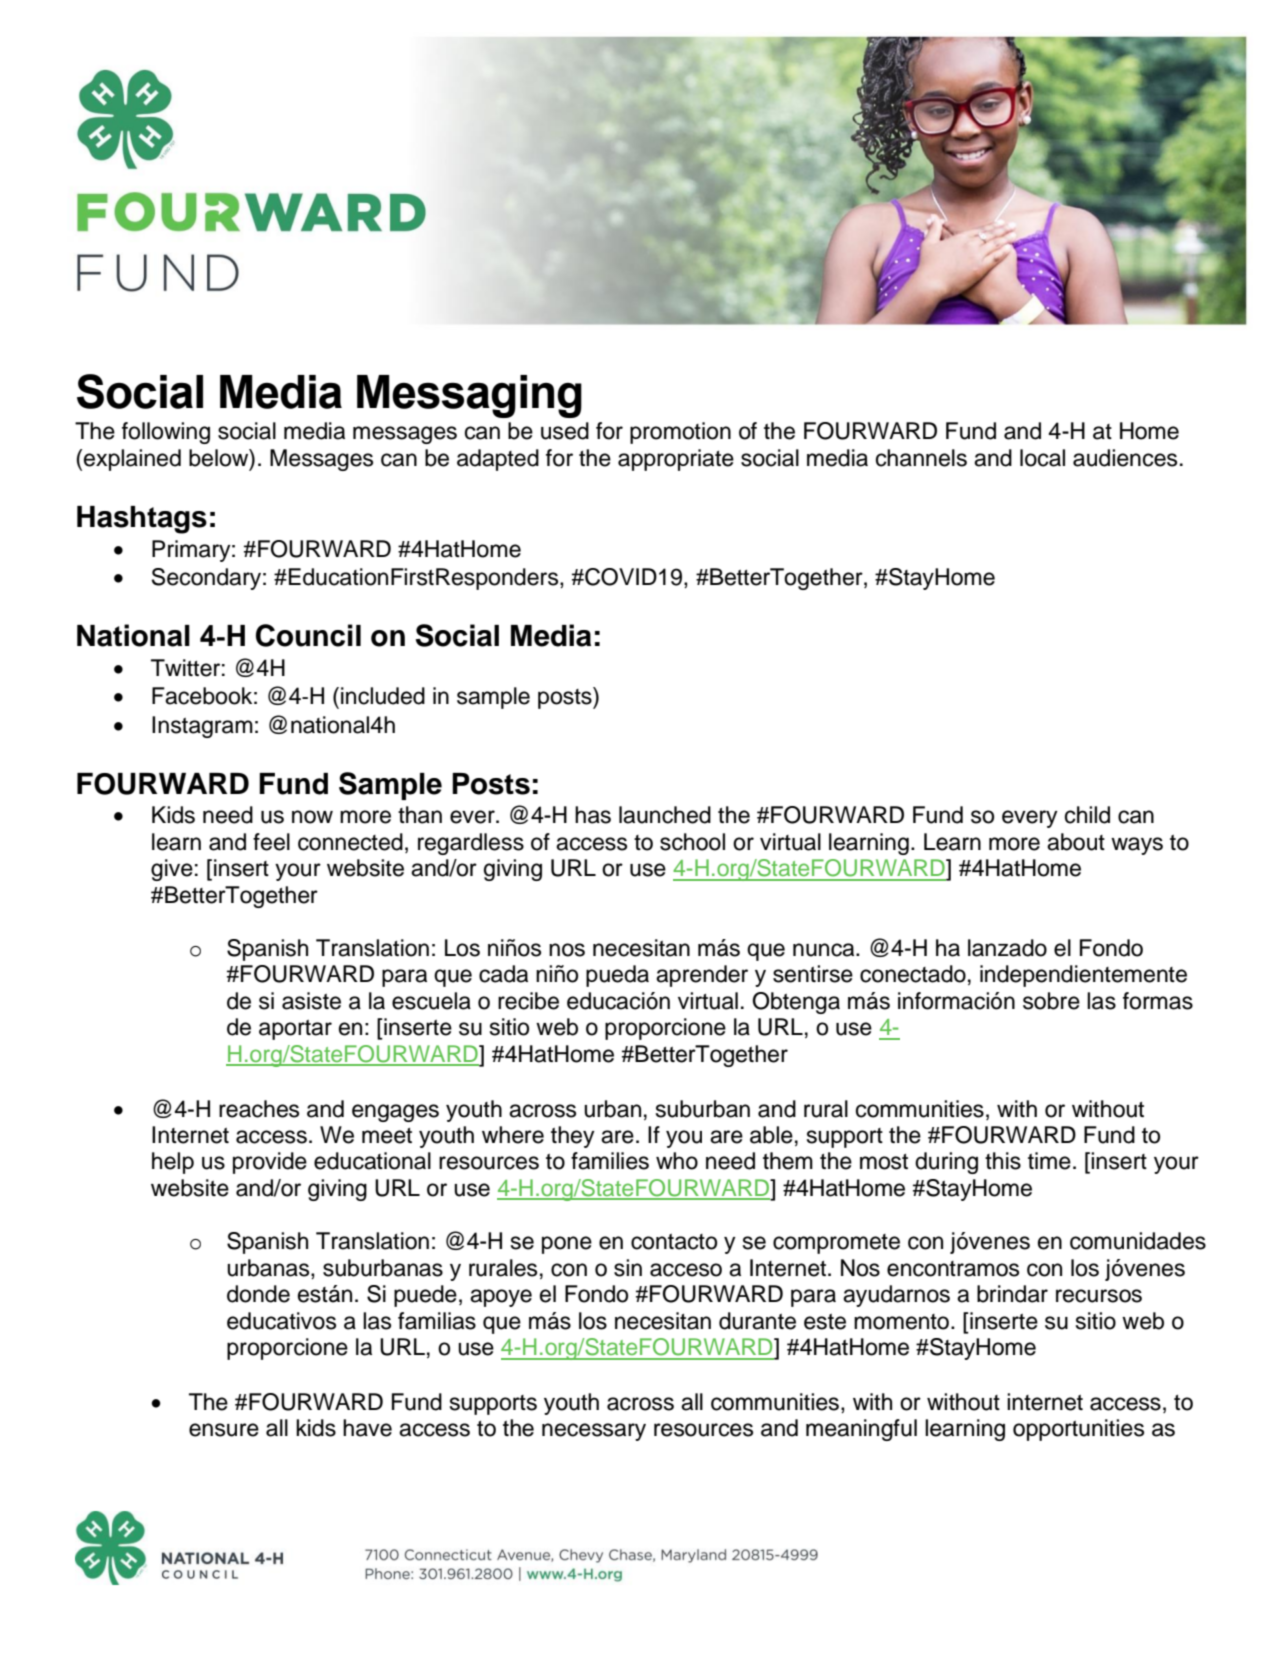 The image size is (1283, 1660). Describe the element at coordinates (680, 433) in the document. I see `promotion` at that location.
